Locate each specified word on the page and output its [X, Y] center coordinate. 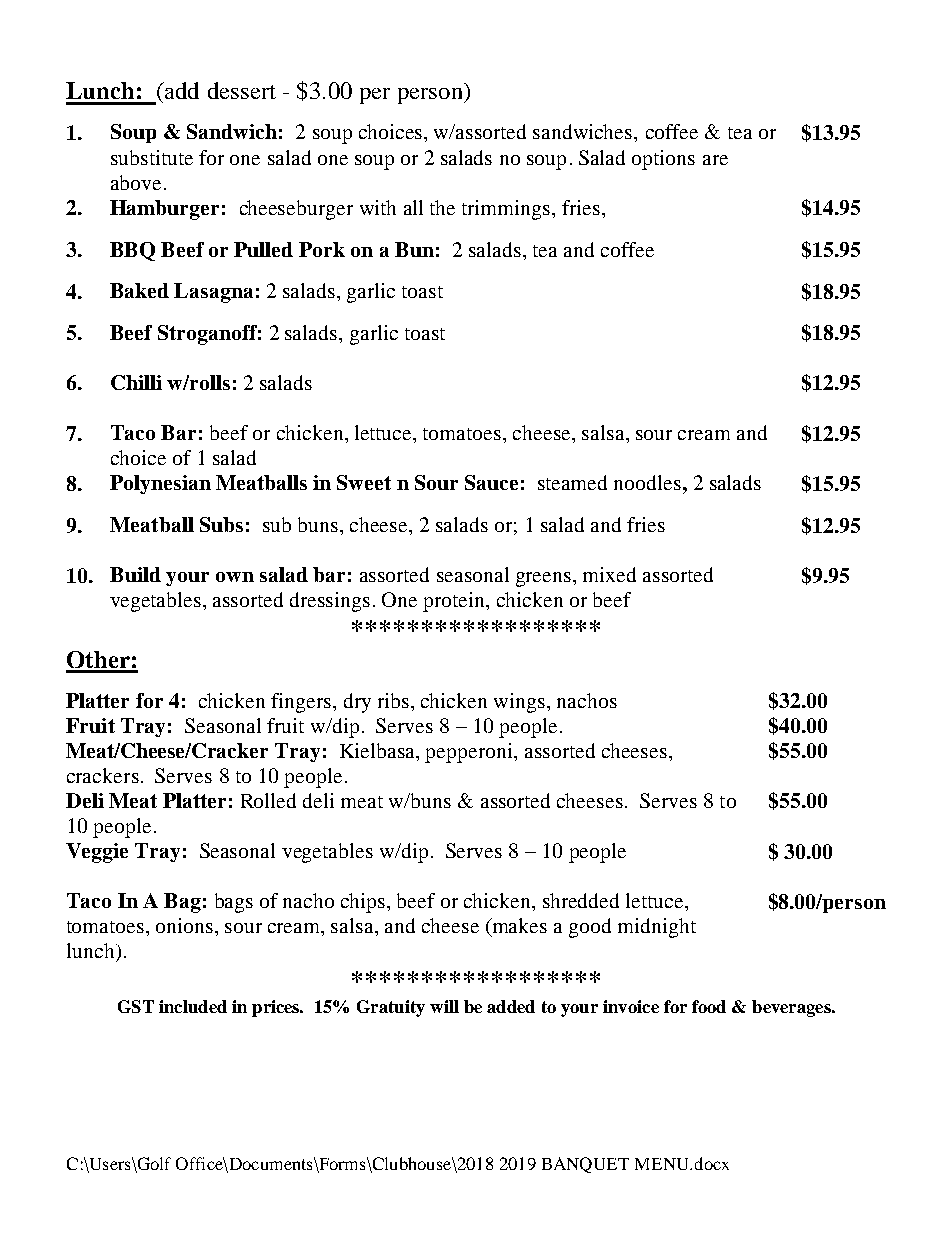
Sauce [491, 482]
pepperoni [470, 753]
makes [518, 927]
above [136, 182]
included [193, 1006]
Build [135, 574]
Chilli [136, 382]
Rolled [268, 800]
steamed [572, 482]
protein [455, 602]
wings [521, 703]
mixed [609, 574]
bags [234, 903]
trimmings [507, 210]
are [715, 160]
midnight [657, 928]
